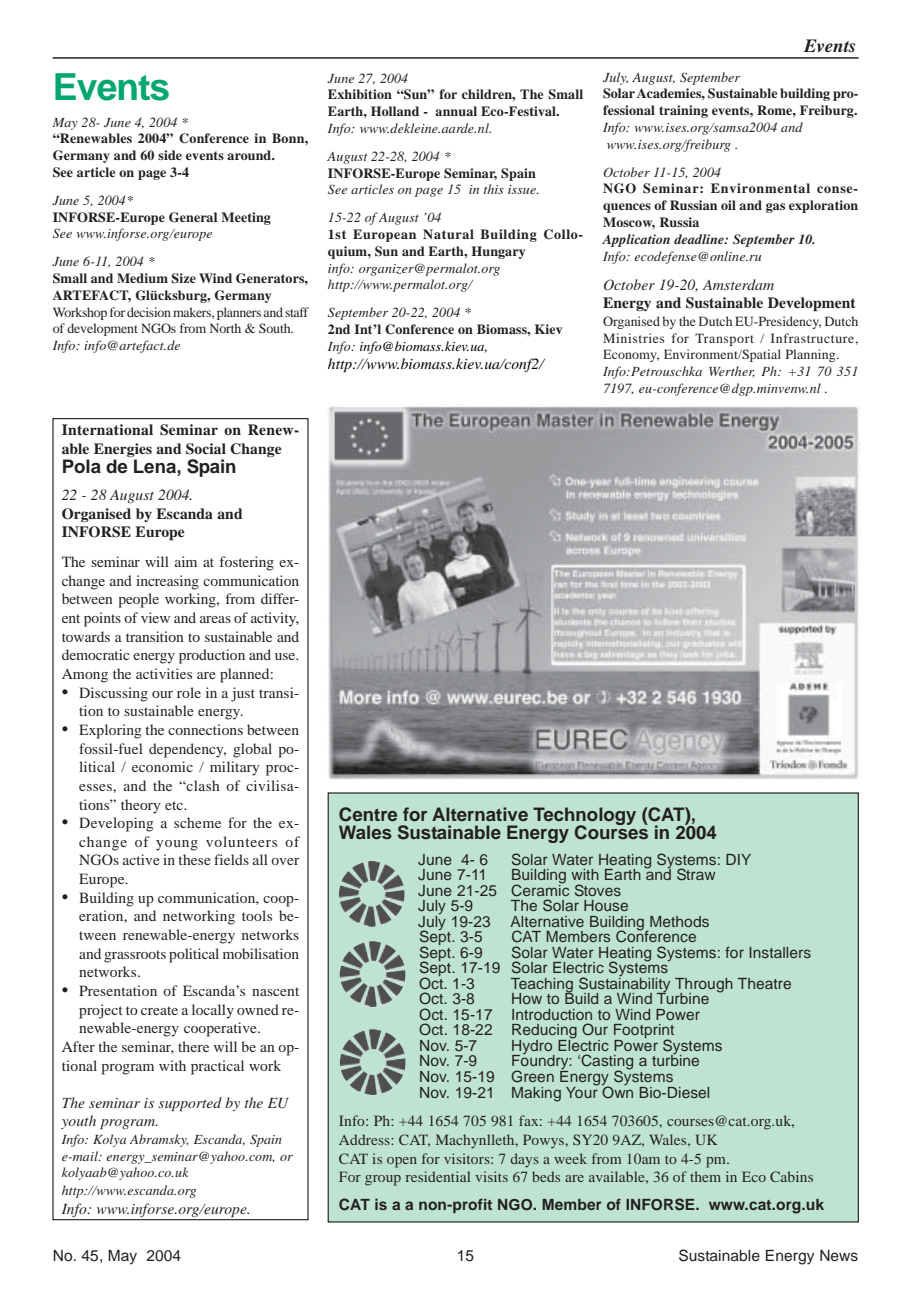 The height and width of the screenshot is (1308, 924). Describe the element at coordinates (491, 1176) in the screenshot. I see `visits` at that location.
